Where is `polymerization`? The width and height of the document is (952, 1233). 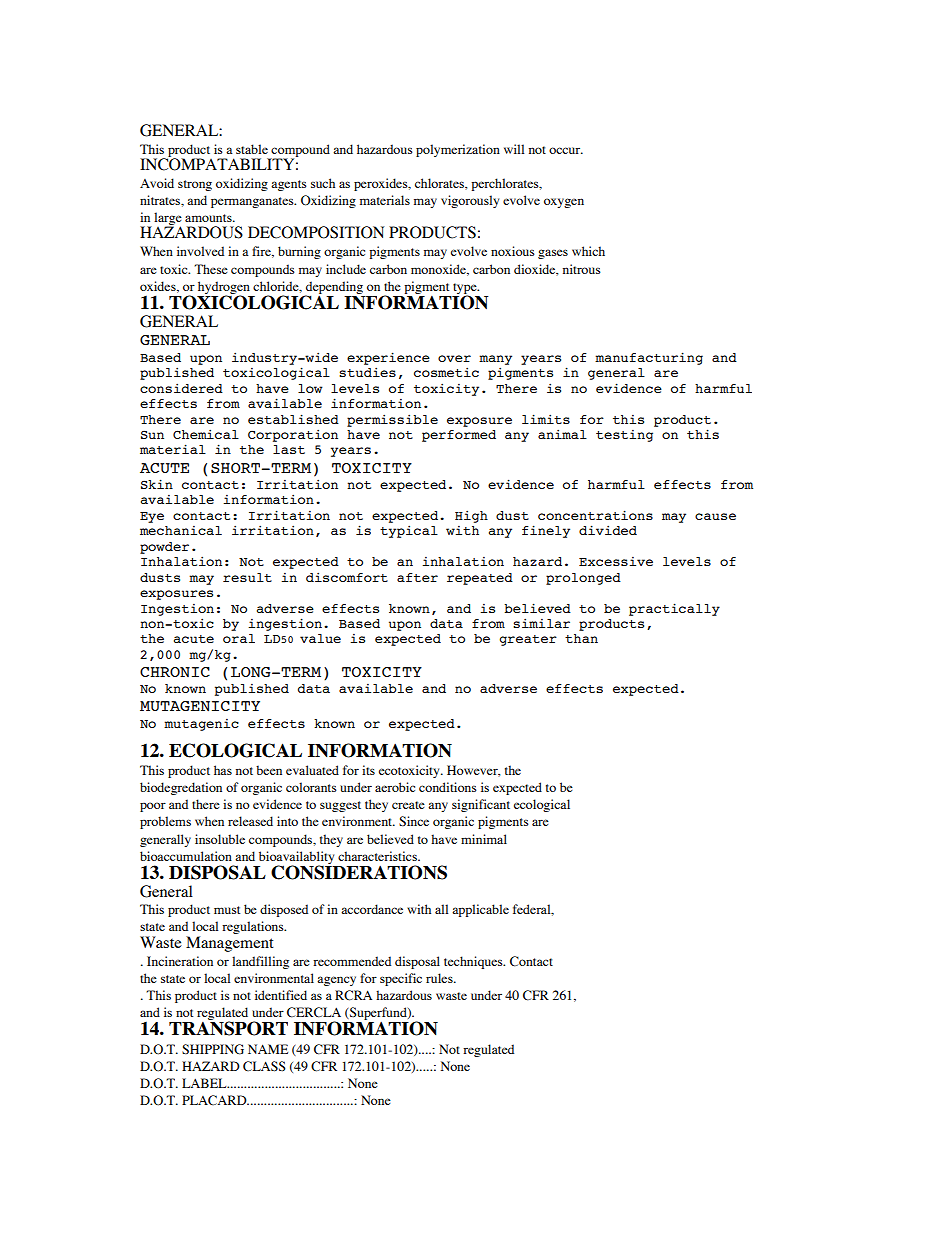
polymerization is located at coordinates (458, 150).
